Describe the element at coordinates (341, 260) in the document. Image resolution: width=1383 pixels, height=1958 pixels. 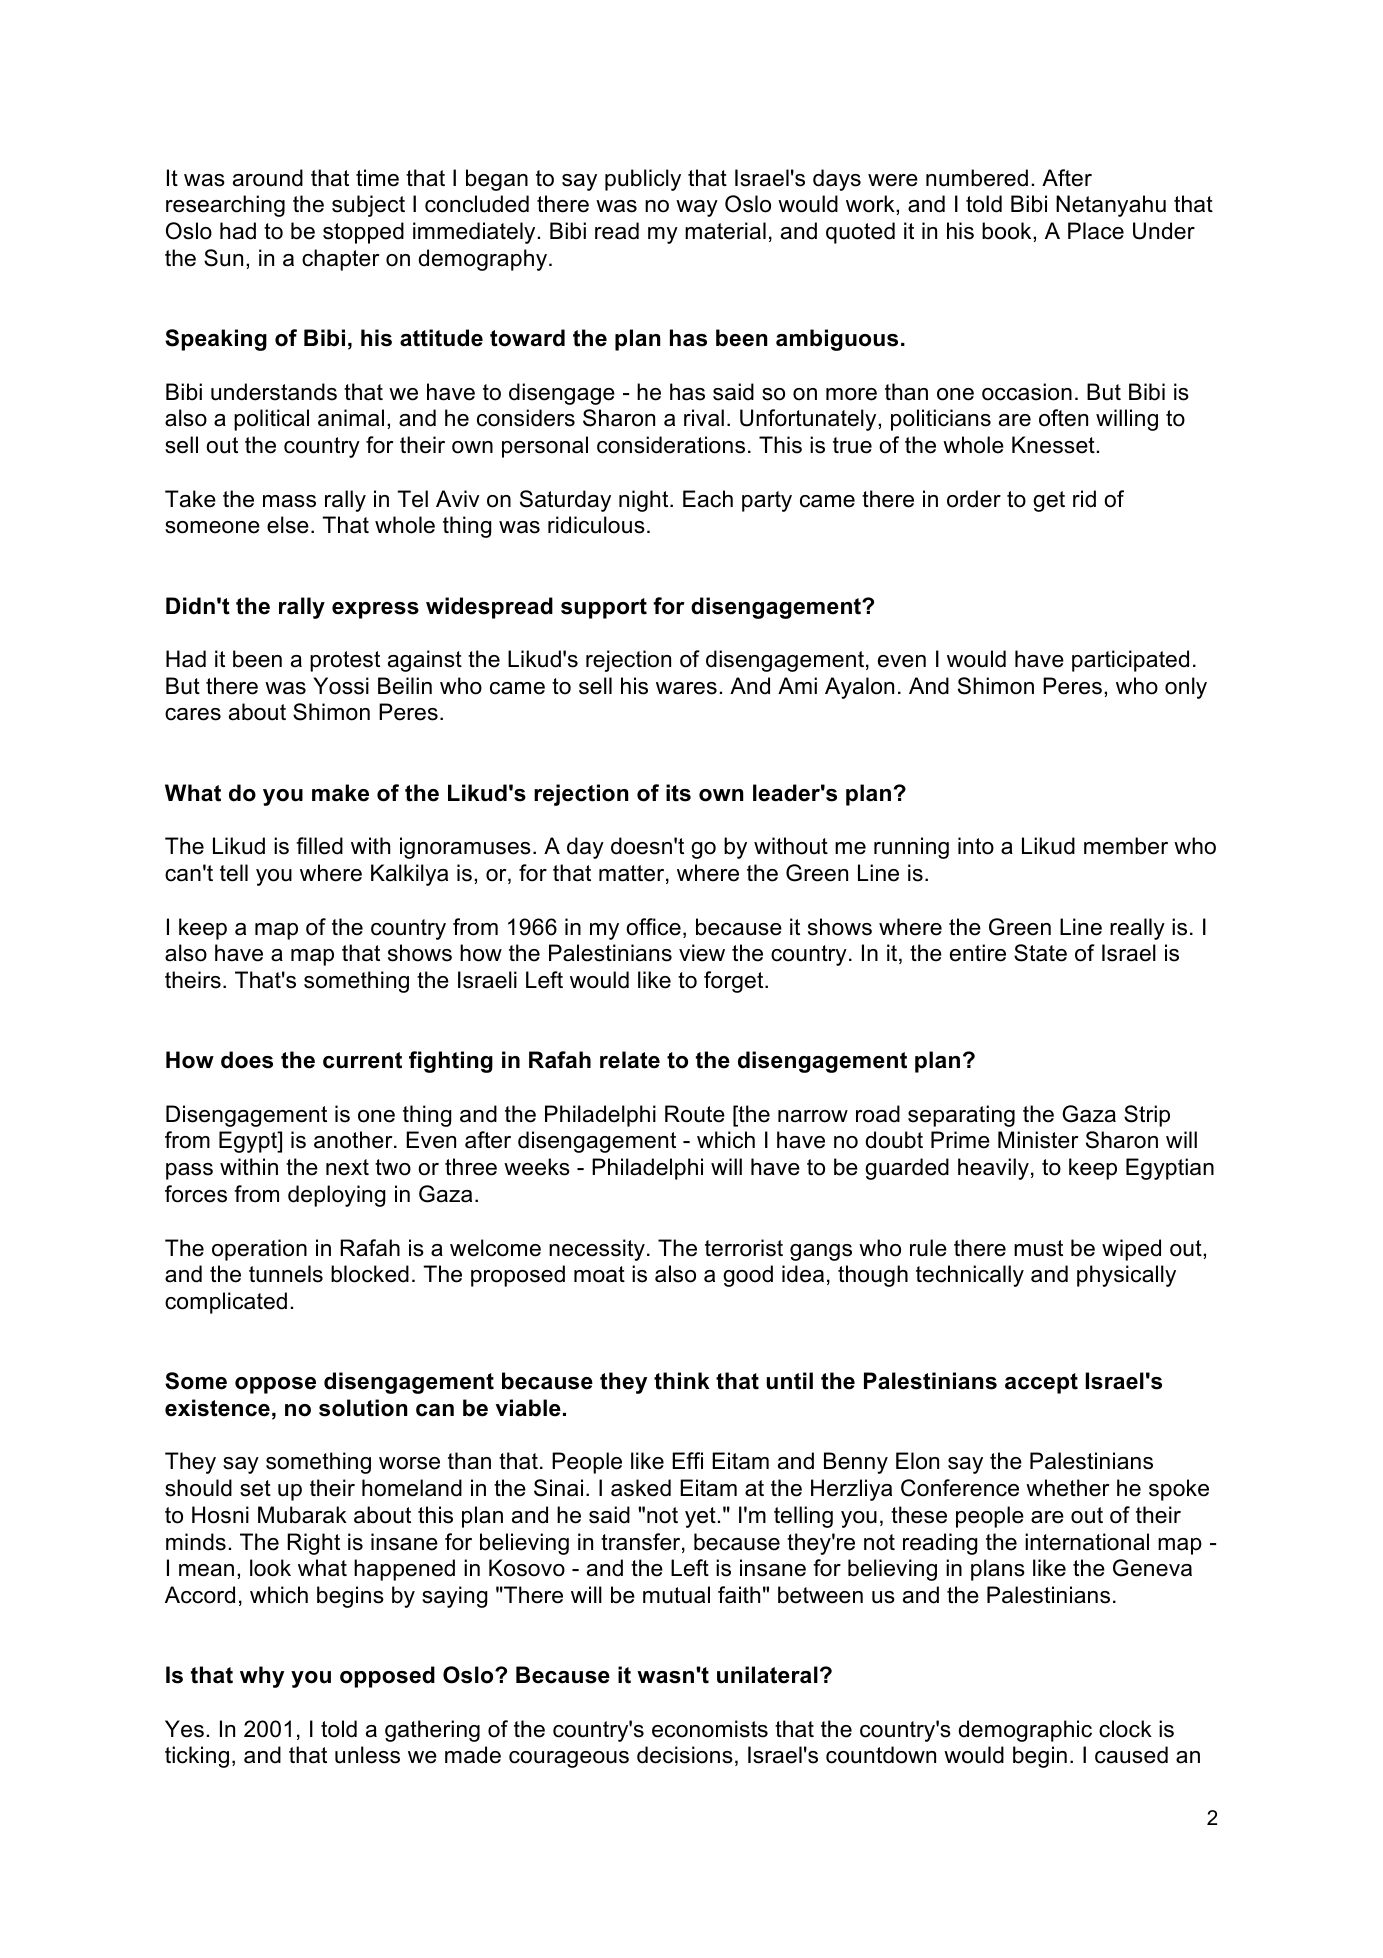
I see `chapter` at that location.
